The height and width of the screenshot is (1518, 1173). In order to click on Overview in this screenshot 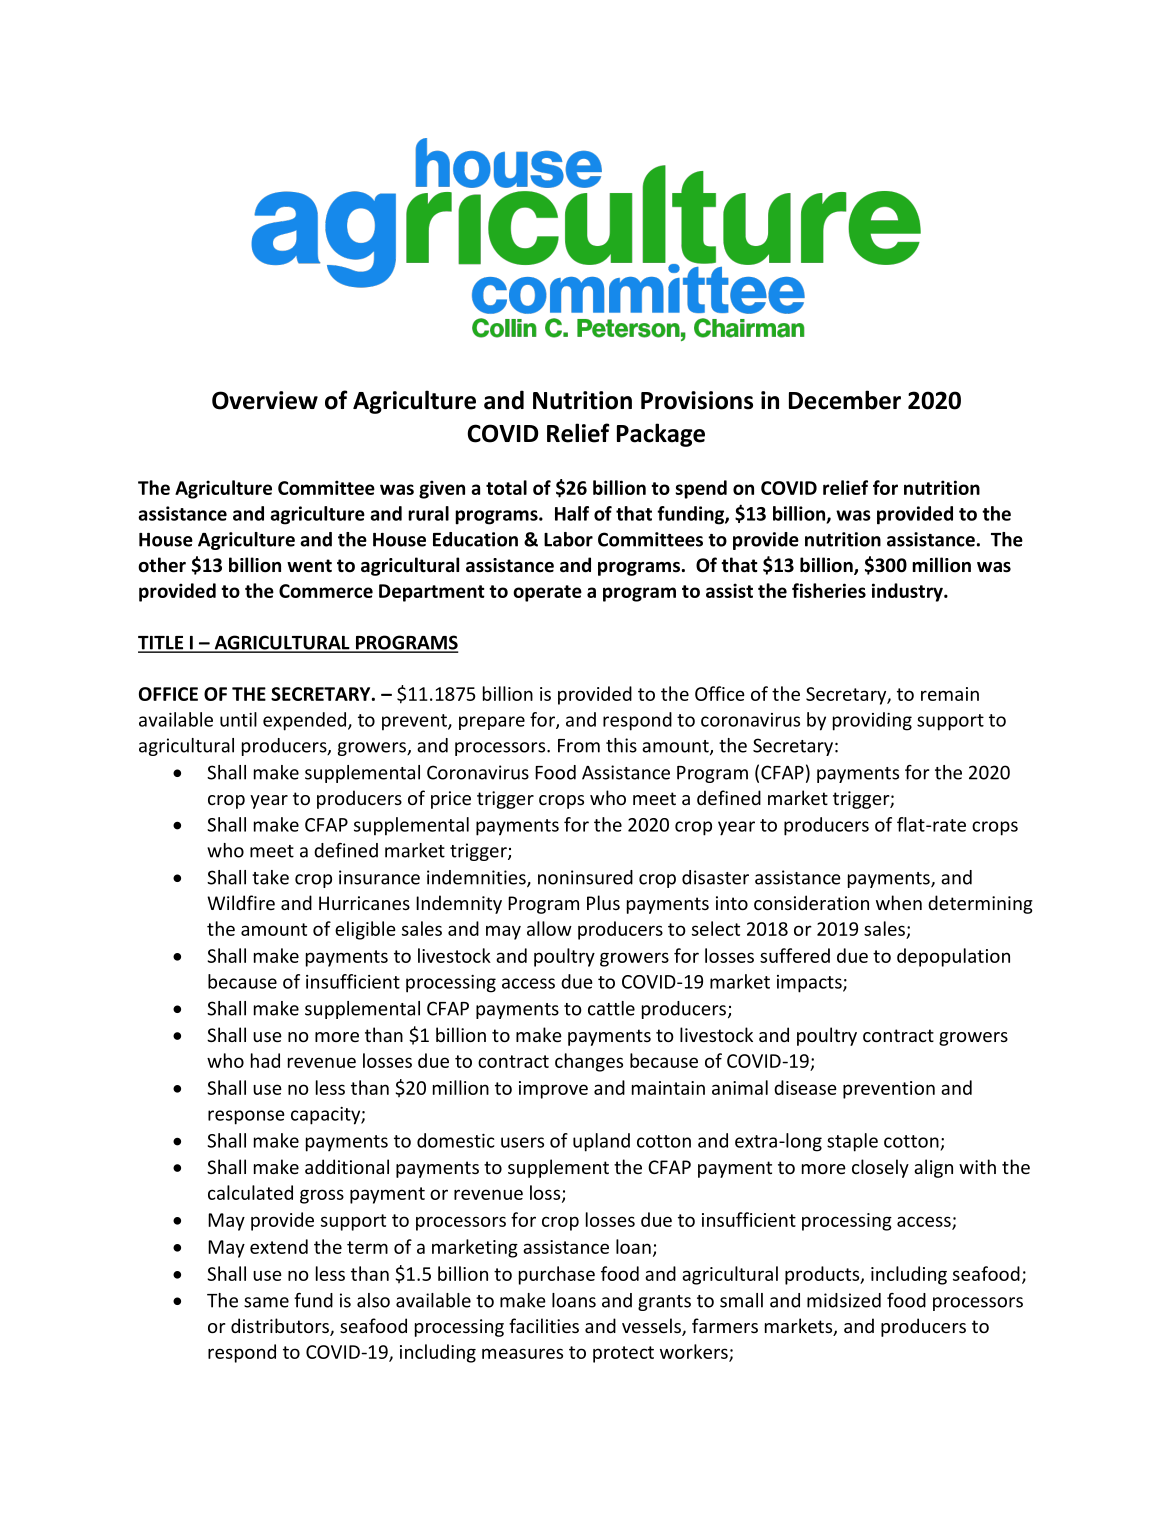, I will do `click(265, 400)`.
